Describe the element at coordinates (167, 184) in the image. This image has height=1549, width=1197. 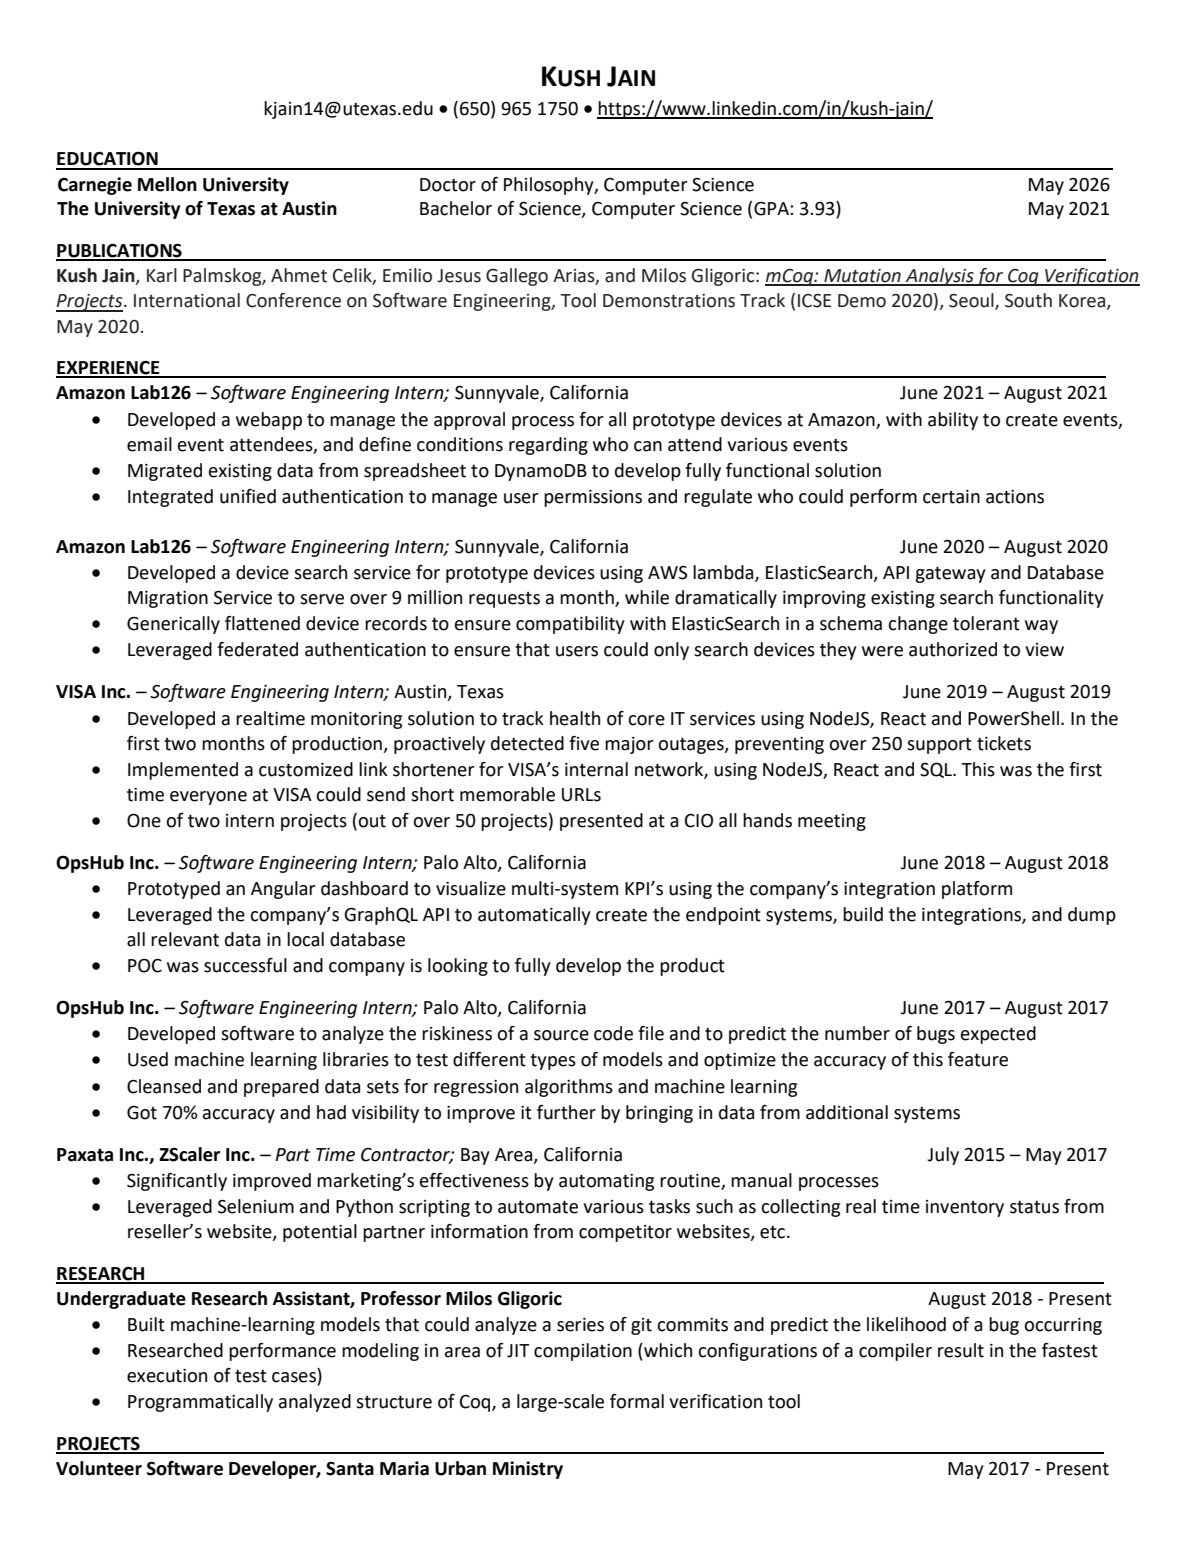
I see `Mellon` at that location.
